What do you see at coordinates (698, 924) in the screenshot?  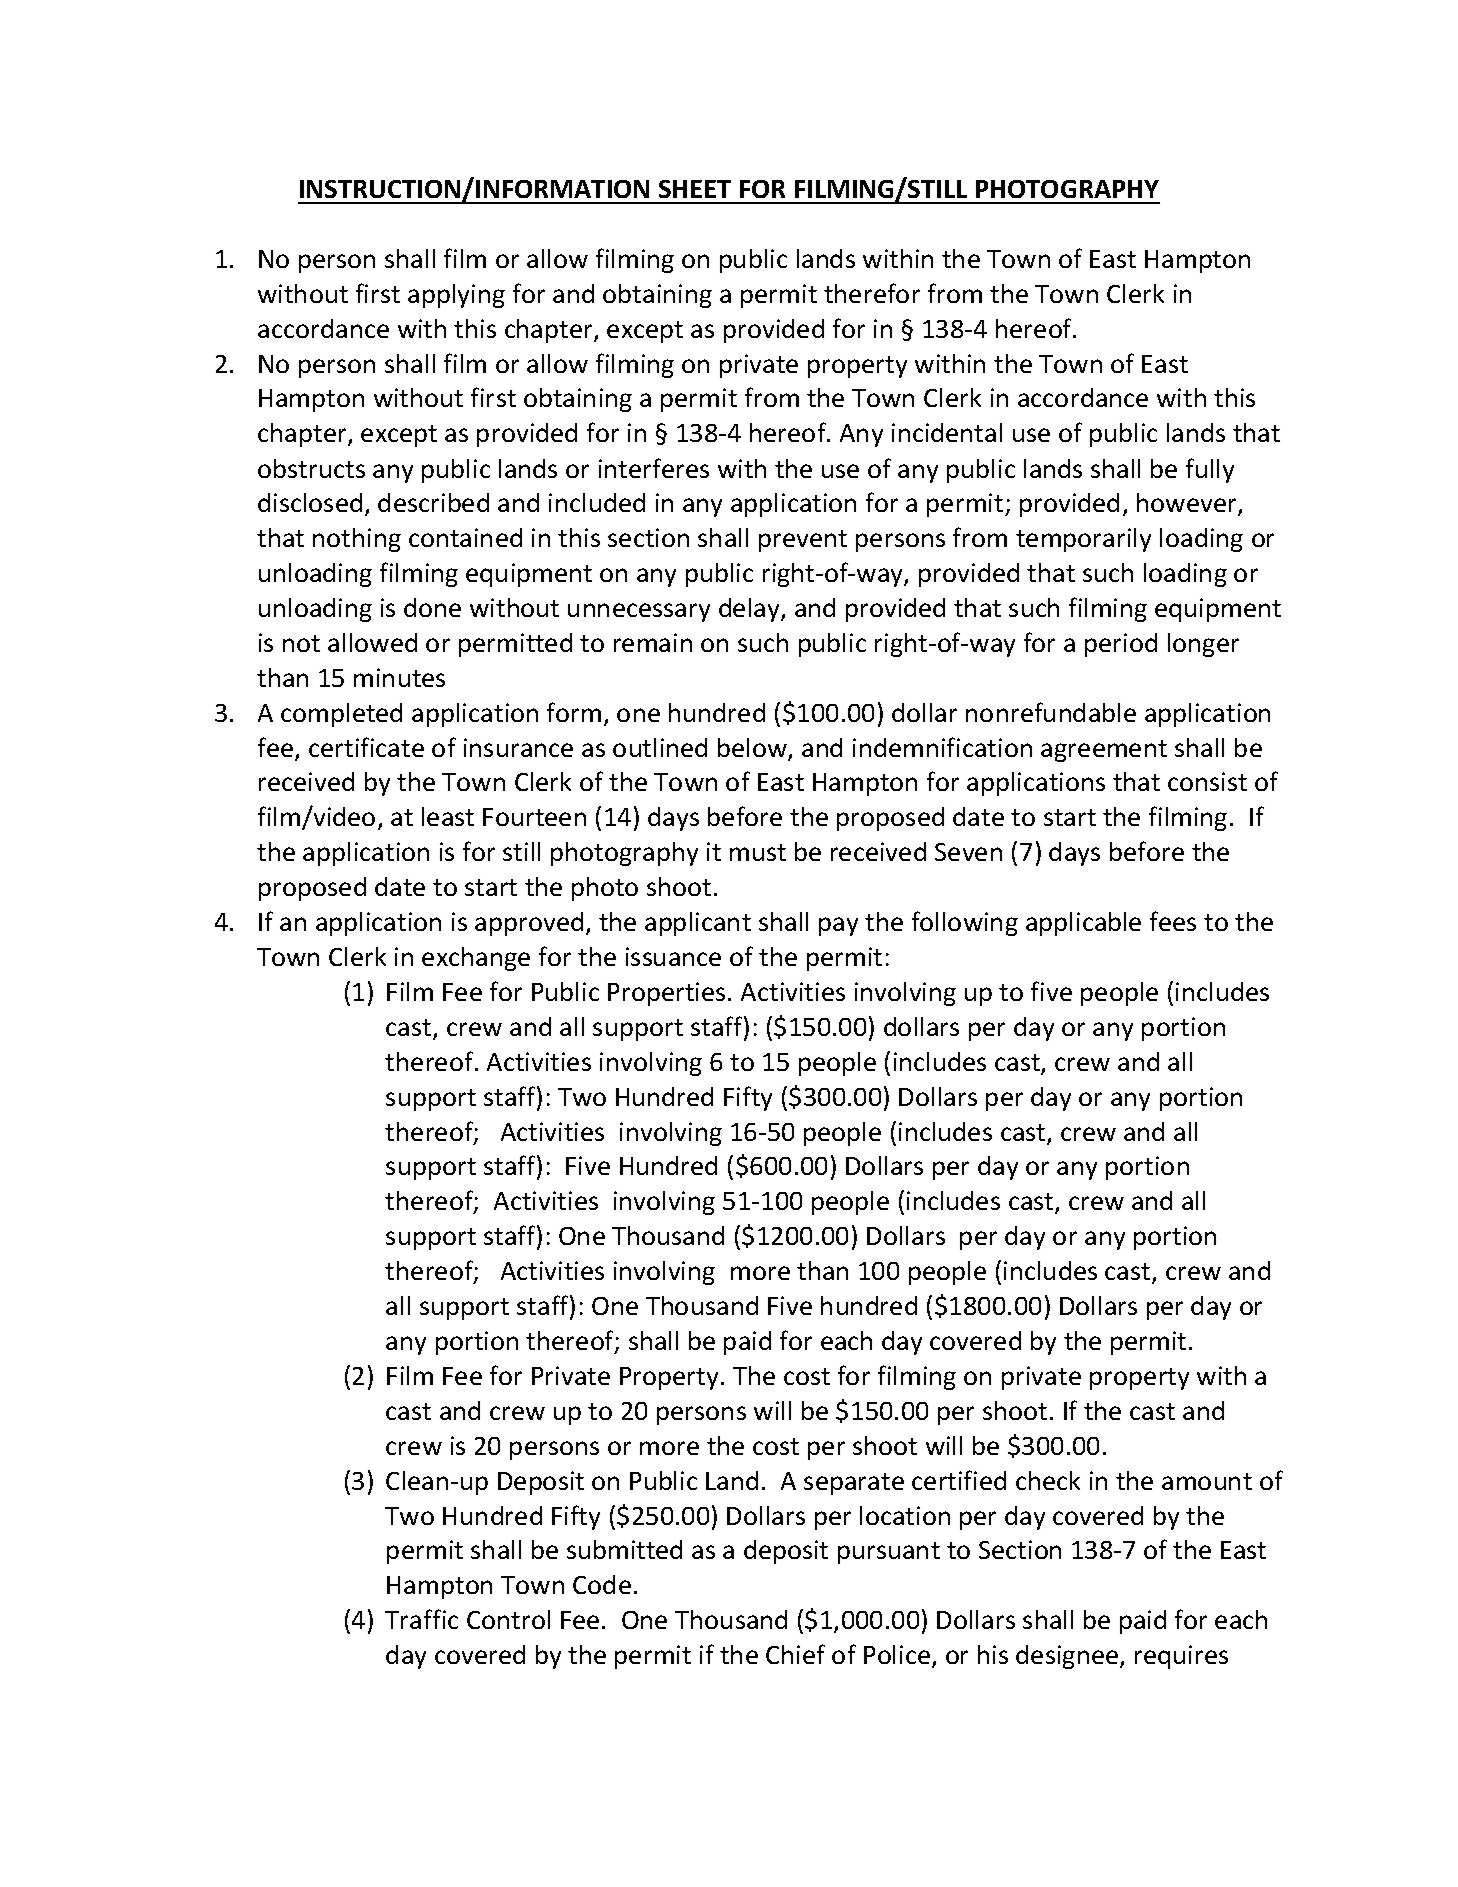 I see `applicant` at bounding box center [698, 924].
